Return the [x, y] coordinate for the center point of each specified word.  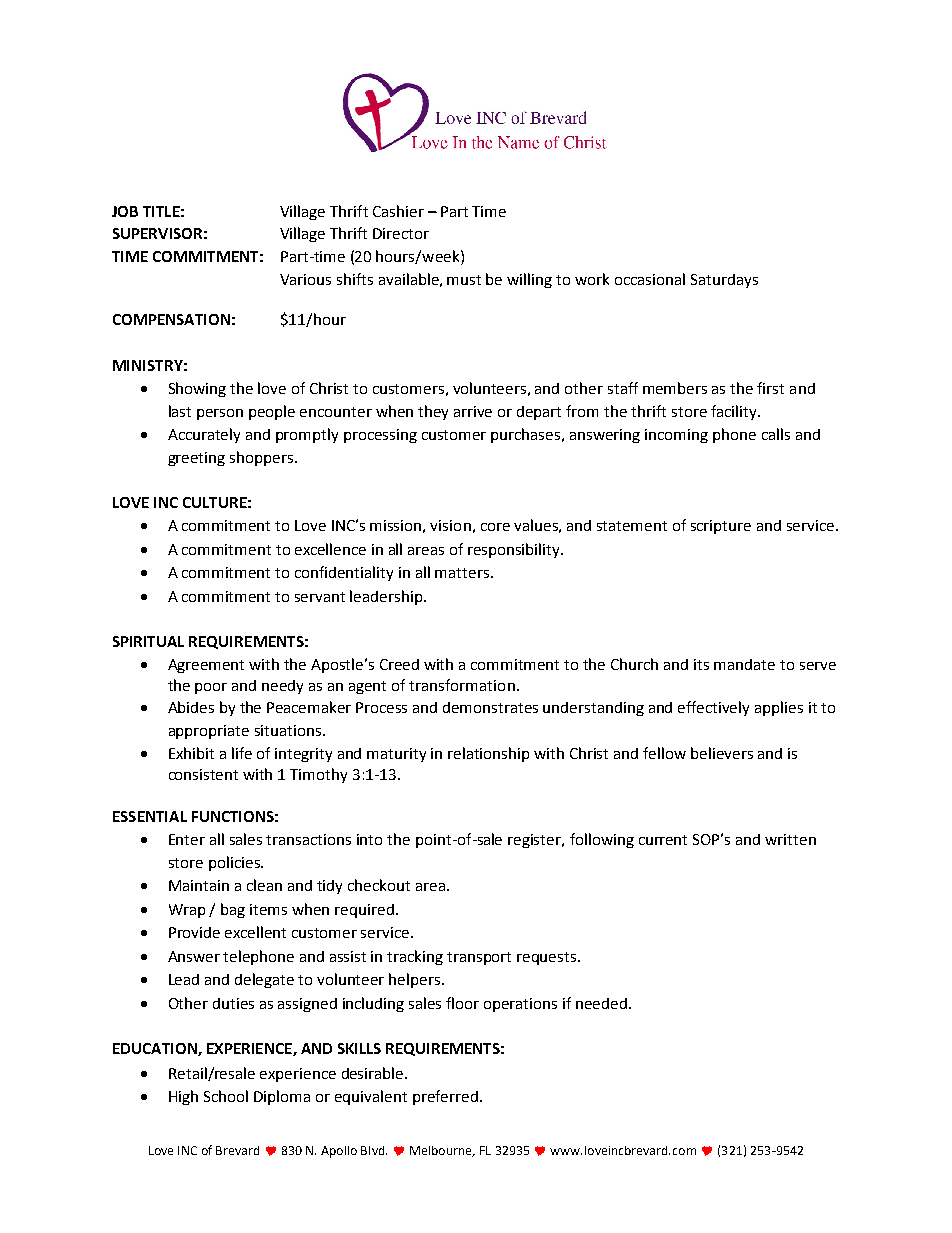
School [226, 1096]
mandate [744, 664]
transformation [462, 685]
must [464, 280]
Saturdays [724, 281]
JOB [125, 211]
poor [211, 688]
